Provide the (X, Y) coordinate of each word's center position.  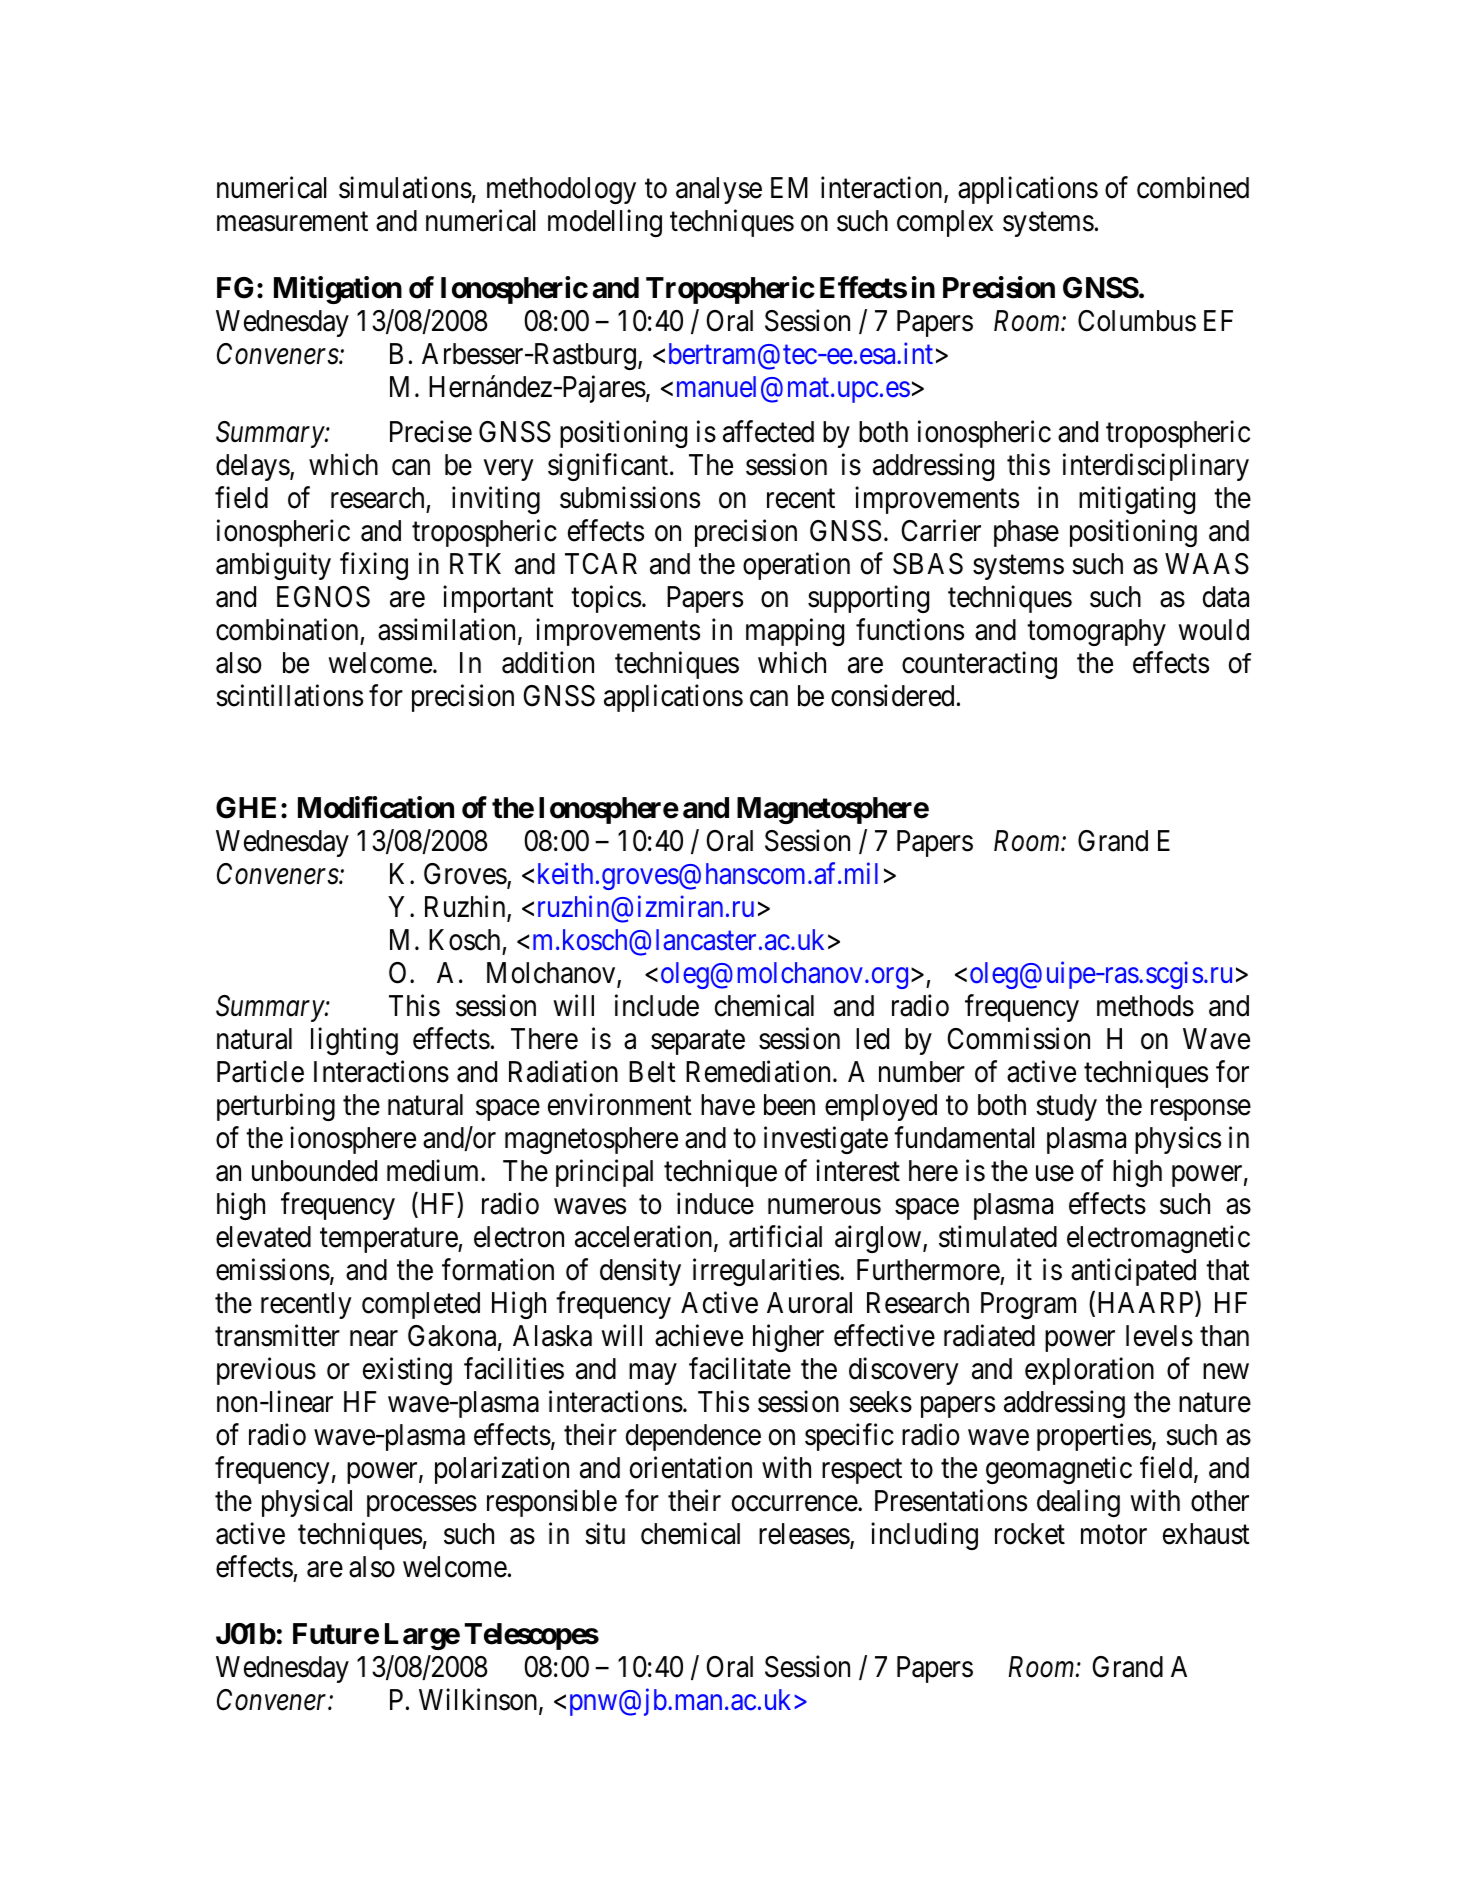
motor (1114, 1535)
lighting (354, 1041)
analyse (719, 190)
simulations (405, 188)
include (657, 1005)
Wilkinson (479, 1700)
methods (1145, 1006)
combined (1193, 188)
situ (605, 1534)
